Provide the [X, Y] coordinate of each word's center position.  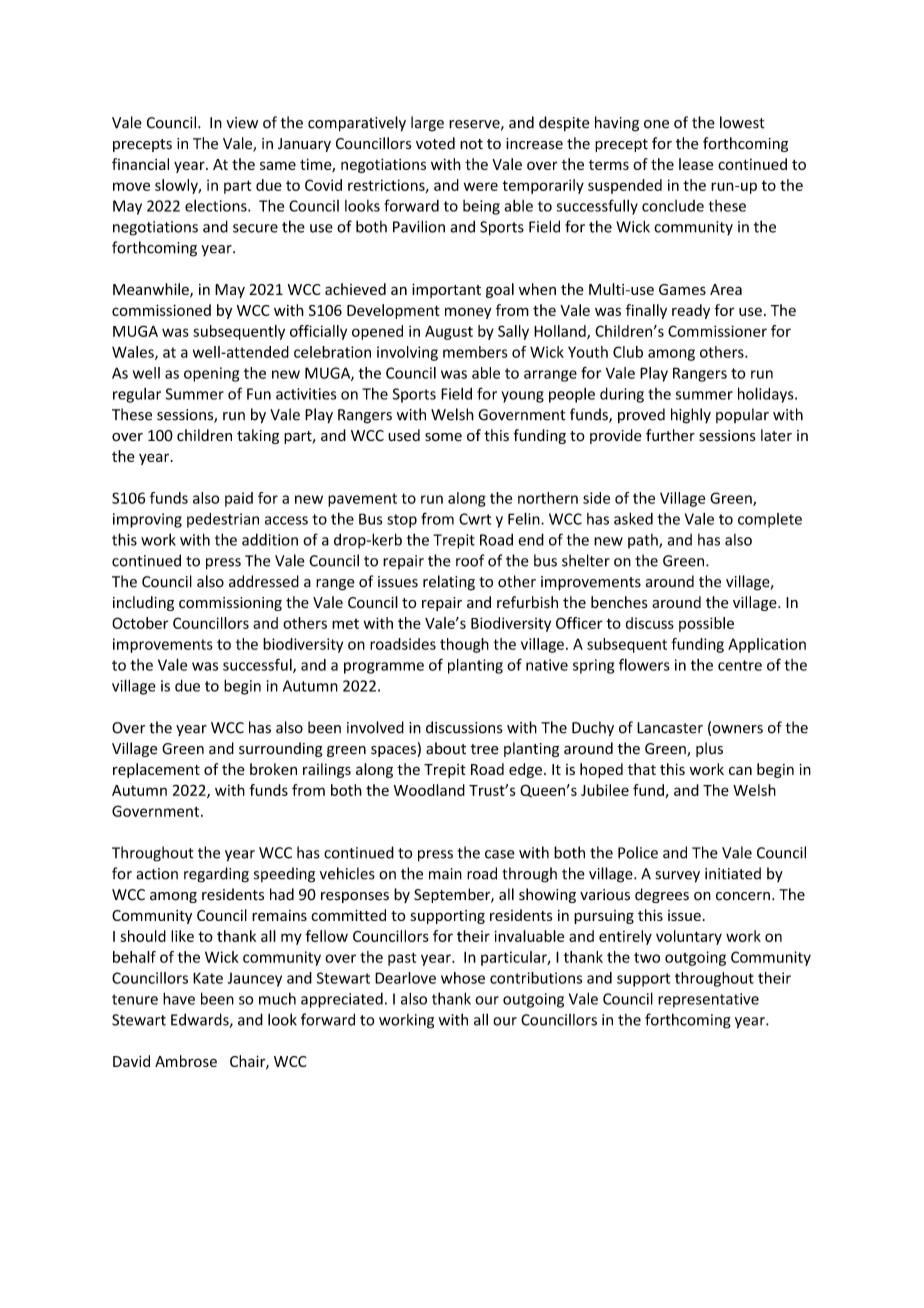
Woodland [429, 790]
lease [696, 164]
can [740, 770]
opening [211, 374]
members [475, 352]
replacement [156, 770]
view [242, 123]
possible [706, 624]
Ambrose [186, 1061]
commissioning [230, 604]
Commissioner [717, 331]
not [471, 144]
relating [449, 583]
